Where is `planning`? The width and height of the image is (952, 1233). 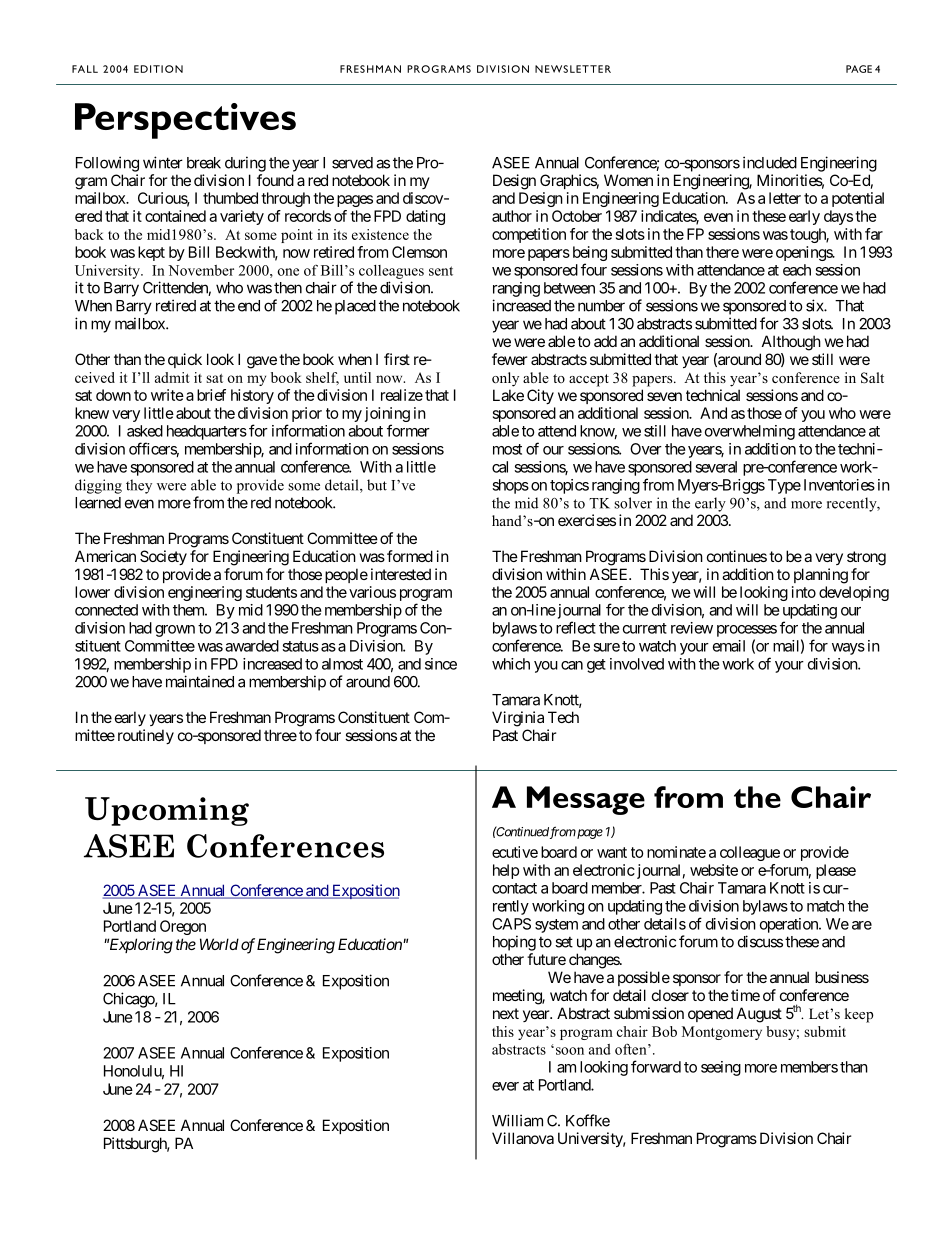
planning is located at coordinates (821, 576).
